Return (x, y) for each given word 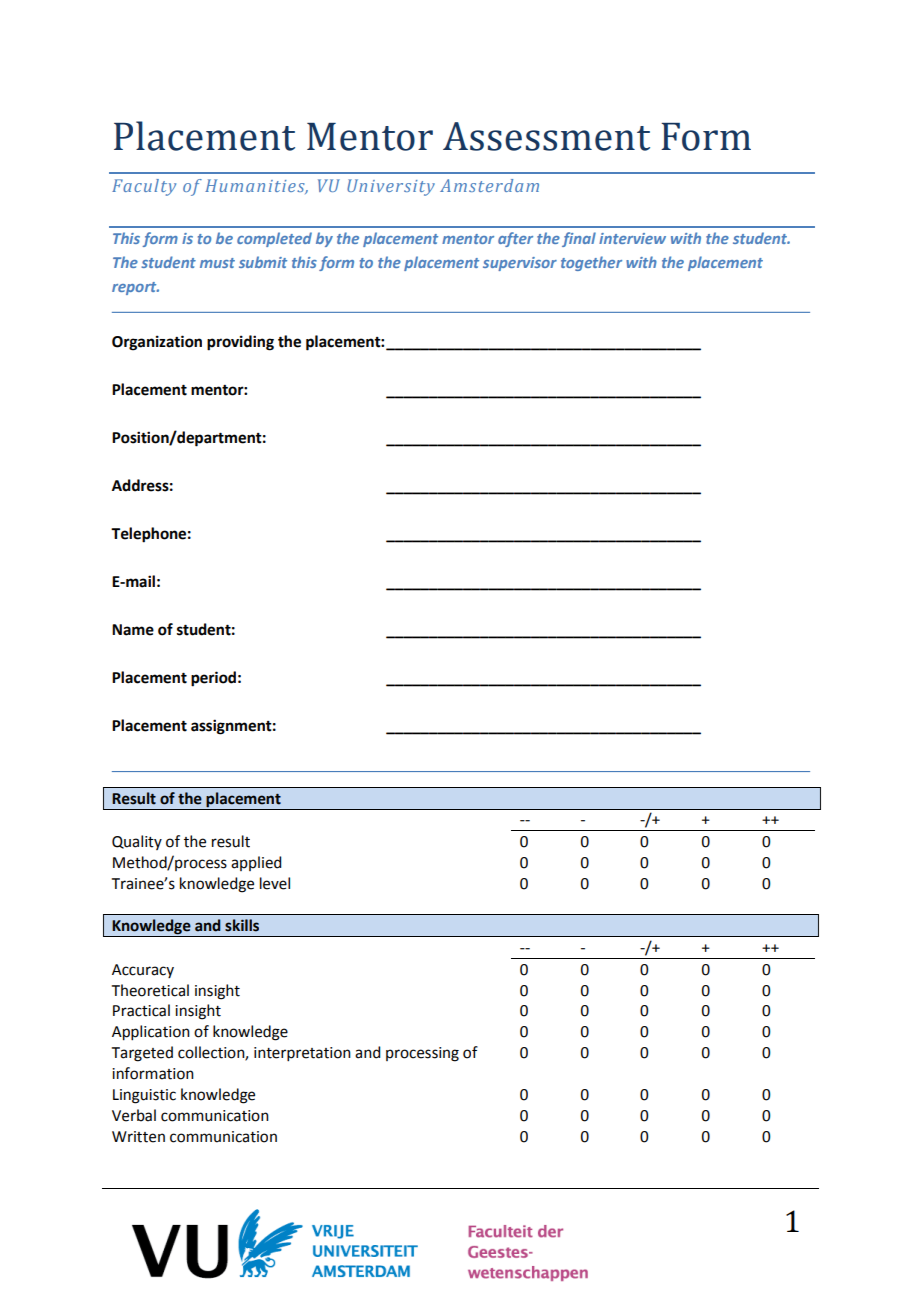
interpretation (302, 1054)
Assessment (546, 136)
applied (256, 863)
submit (263, 262)
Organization (157, 343)
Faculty (144, 187)
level (275, 883)
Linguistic (144, 1096)
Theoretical (150, 990)
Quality (137, 842)
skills (242, 925)
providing (240, 343)
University (391, 187)
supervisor (520, 264)
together (591, 263)
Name (133, 630)
